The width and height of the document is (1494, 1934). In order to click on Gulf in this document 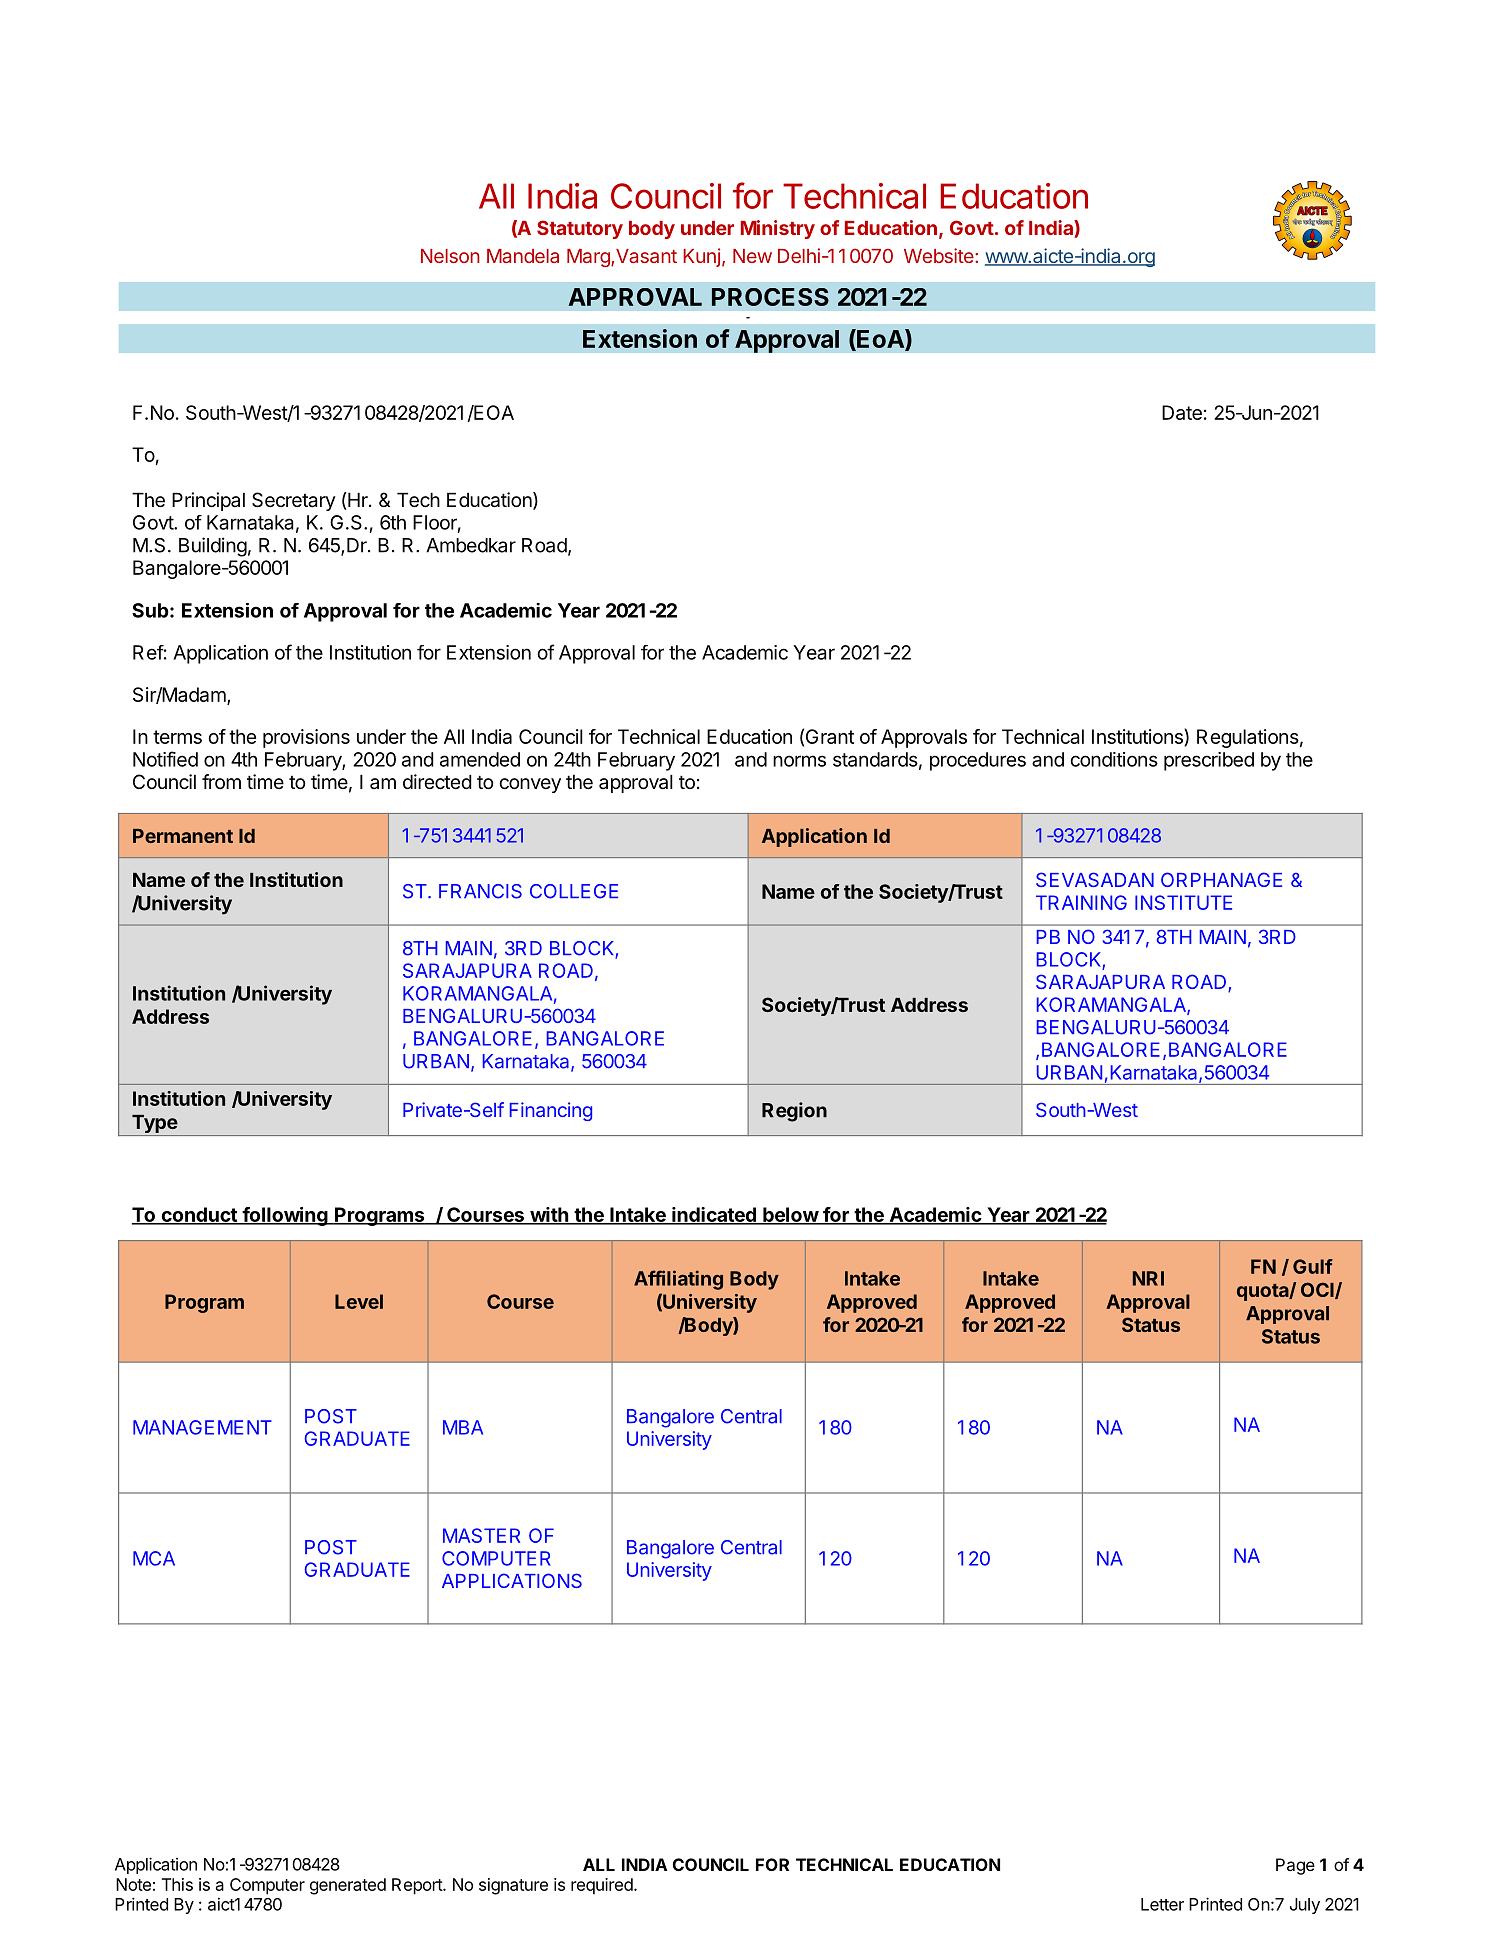, I will do `click(1313, 1266)`.
